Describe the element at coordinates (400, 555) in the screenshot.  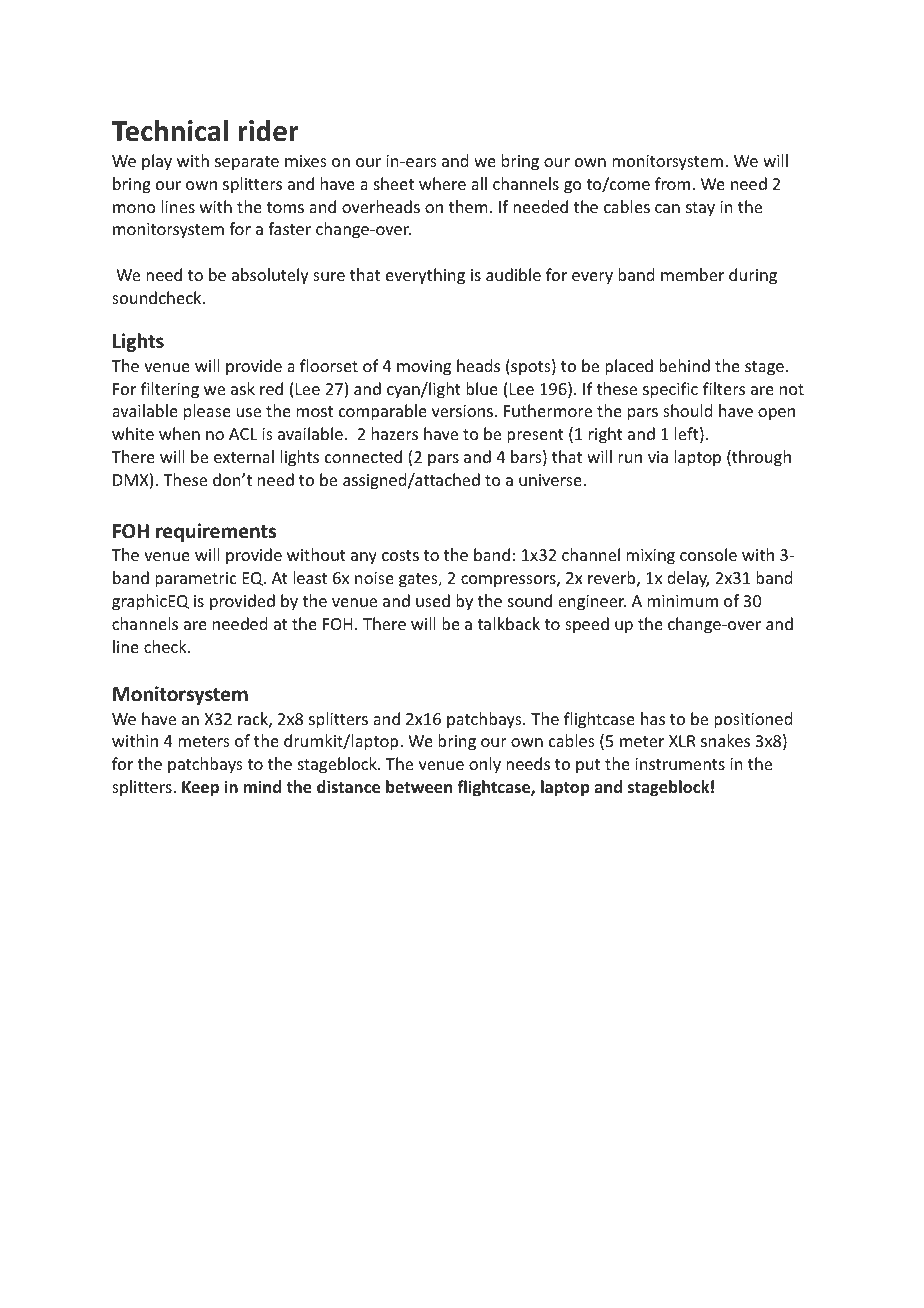
I see `costs` at that location.
